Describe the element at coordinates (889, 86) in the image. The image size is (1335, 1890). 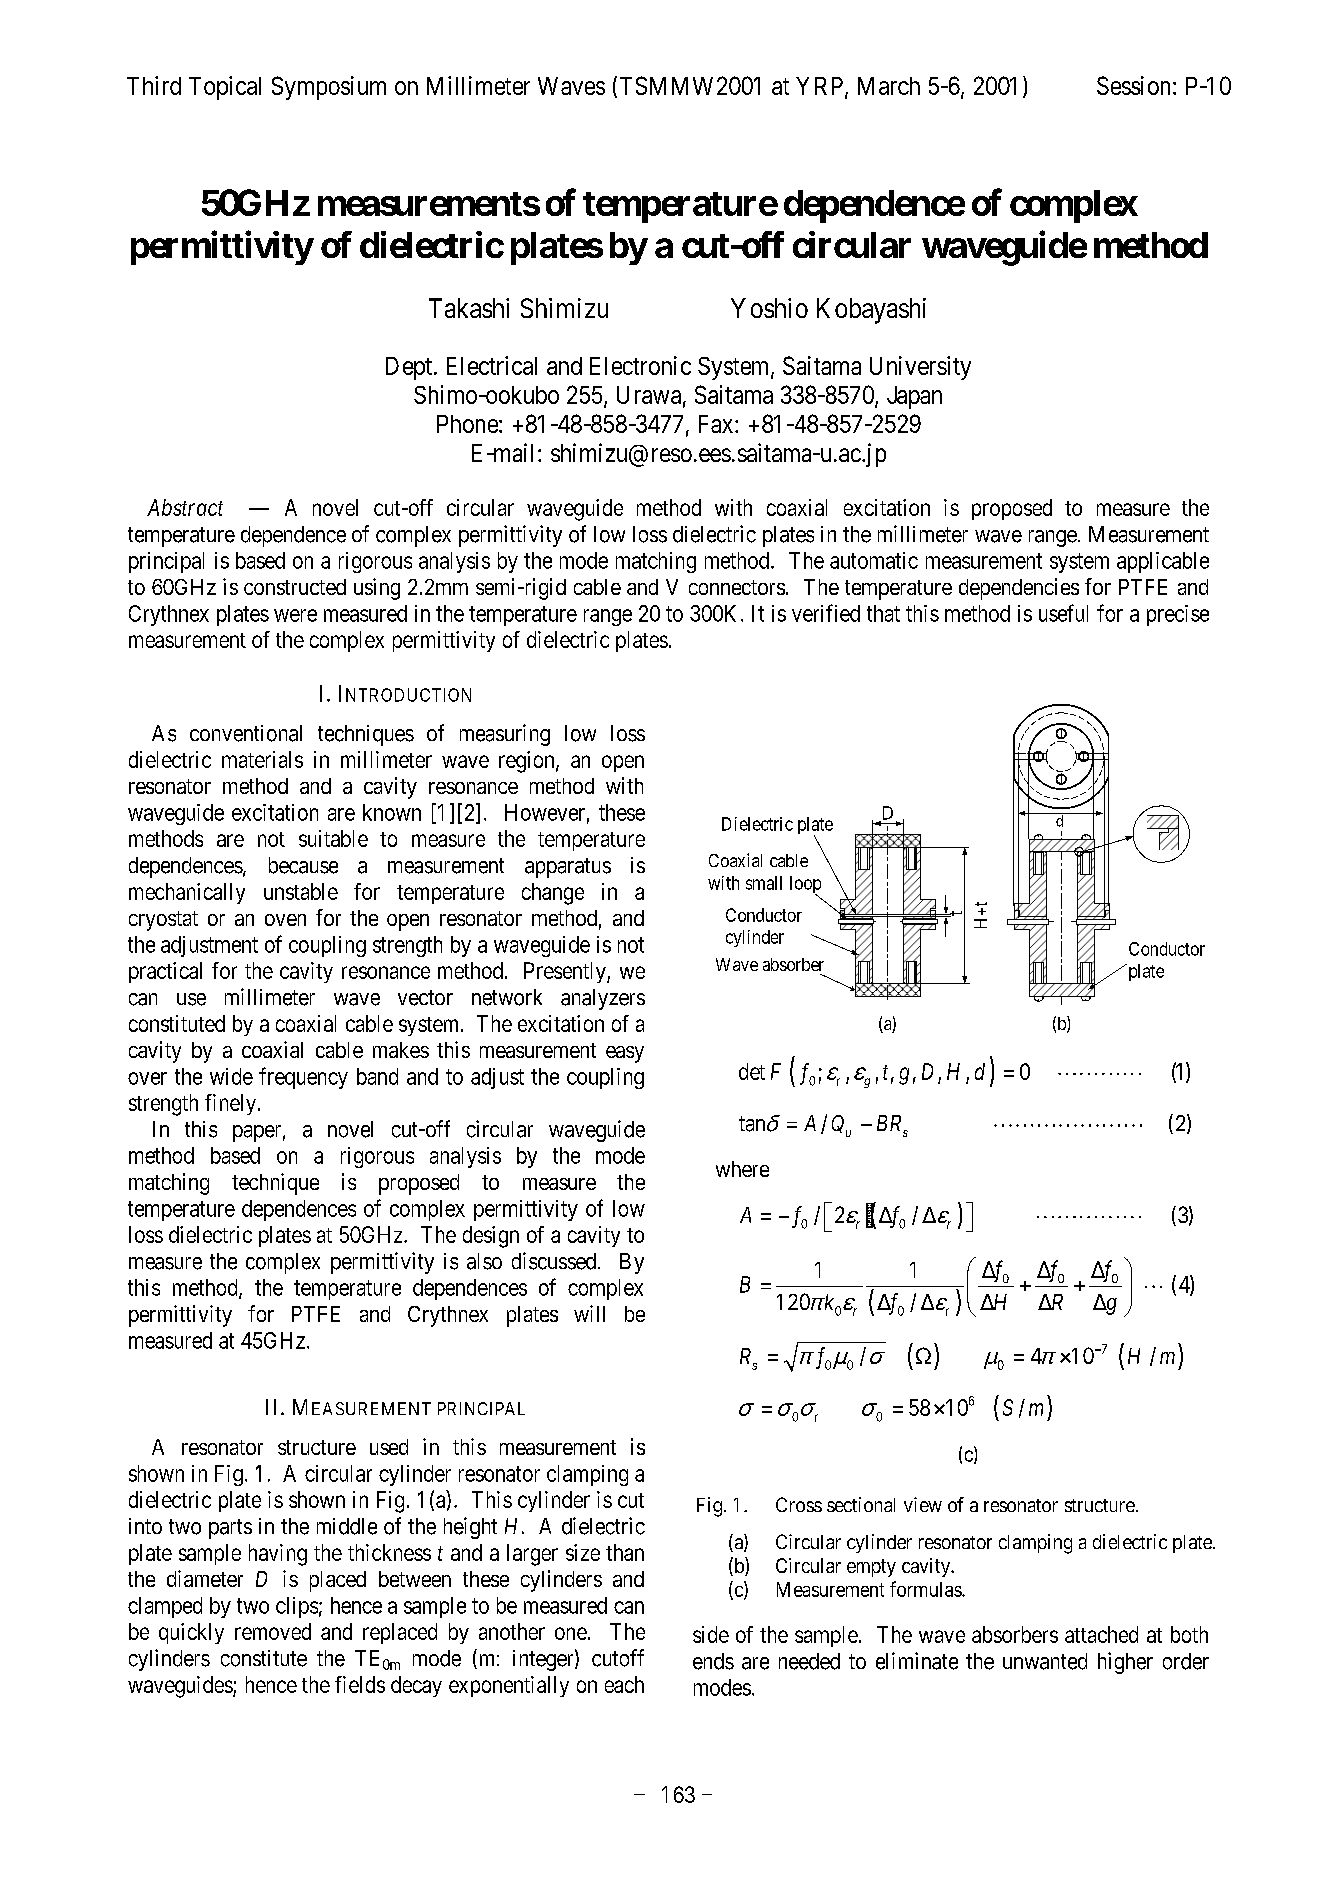
I see `March` at that location.
